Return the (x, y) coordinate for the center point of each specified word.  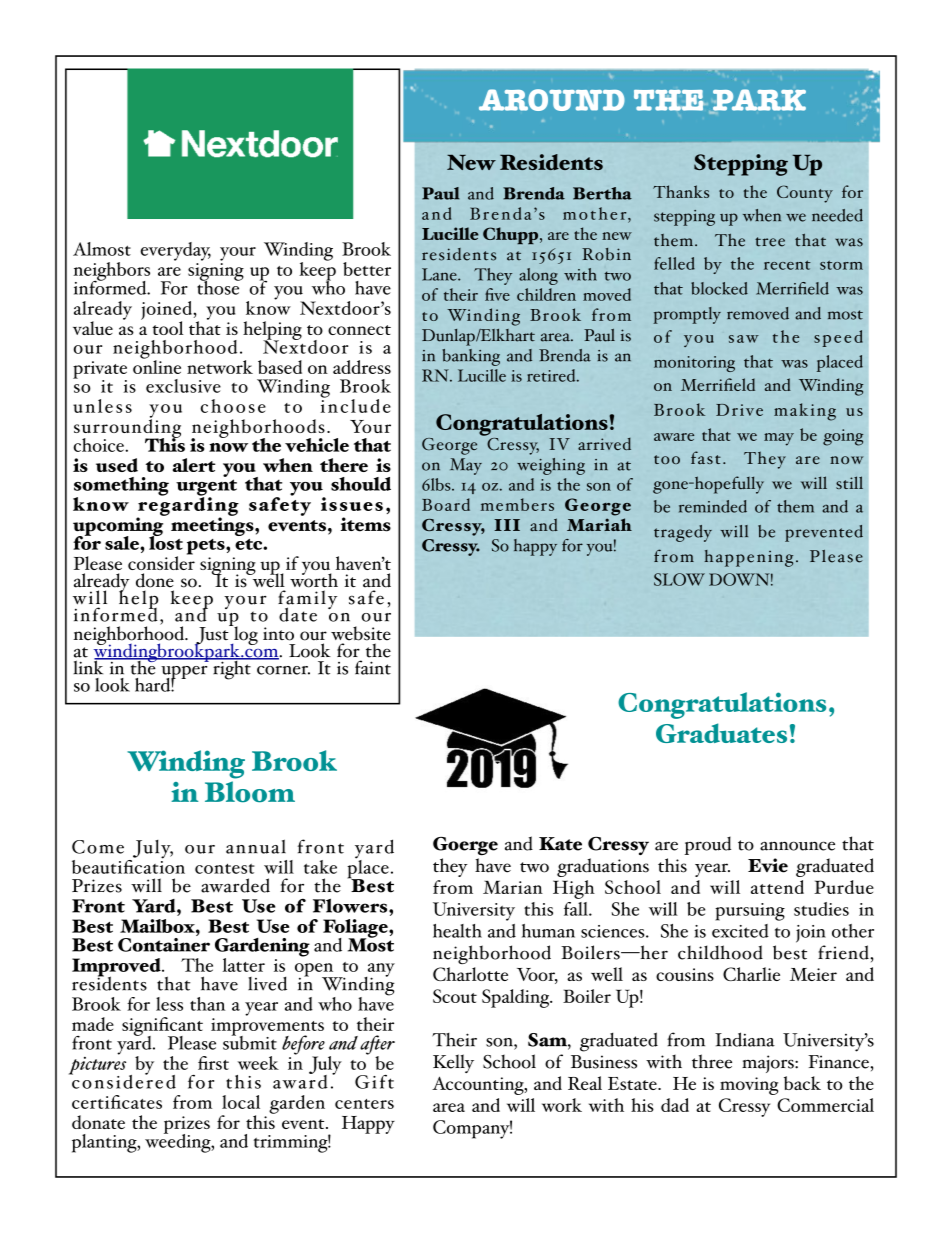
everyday (175, 251)
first (213, 1063)
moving (749, 1086)
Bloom (250, 792)
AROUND (552, 100)
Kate (560, 844)
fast (706, 457)
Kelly (453, 1063)
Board (446, 504)
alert (194, 465)
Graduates (721, 733)
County (805, 194)
